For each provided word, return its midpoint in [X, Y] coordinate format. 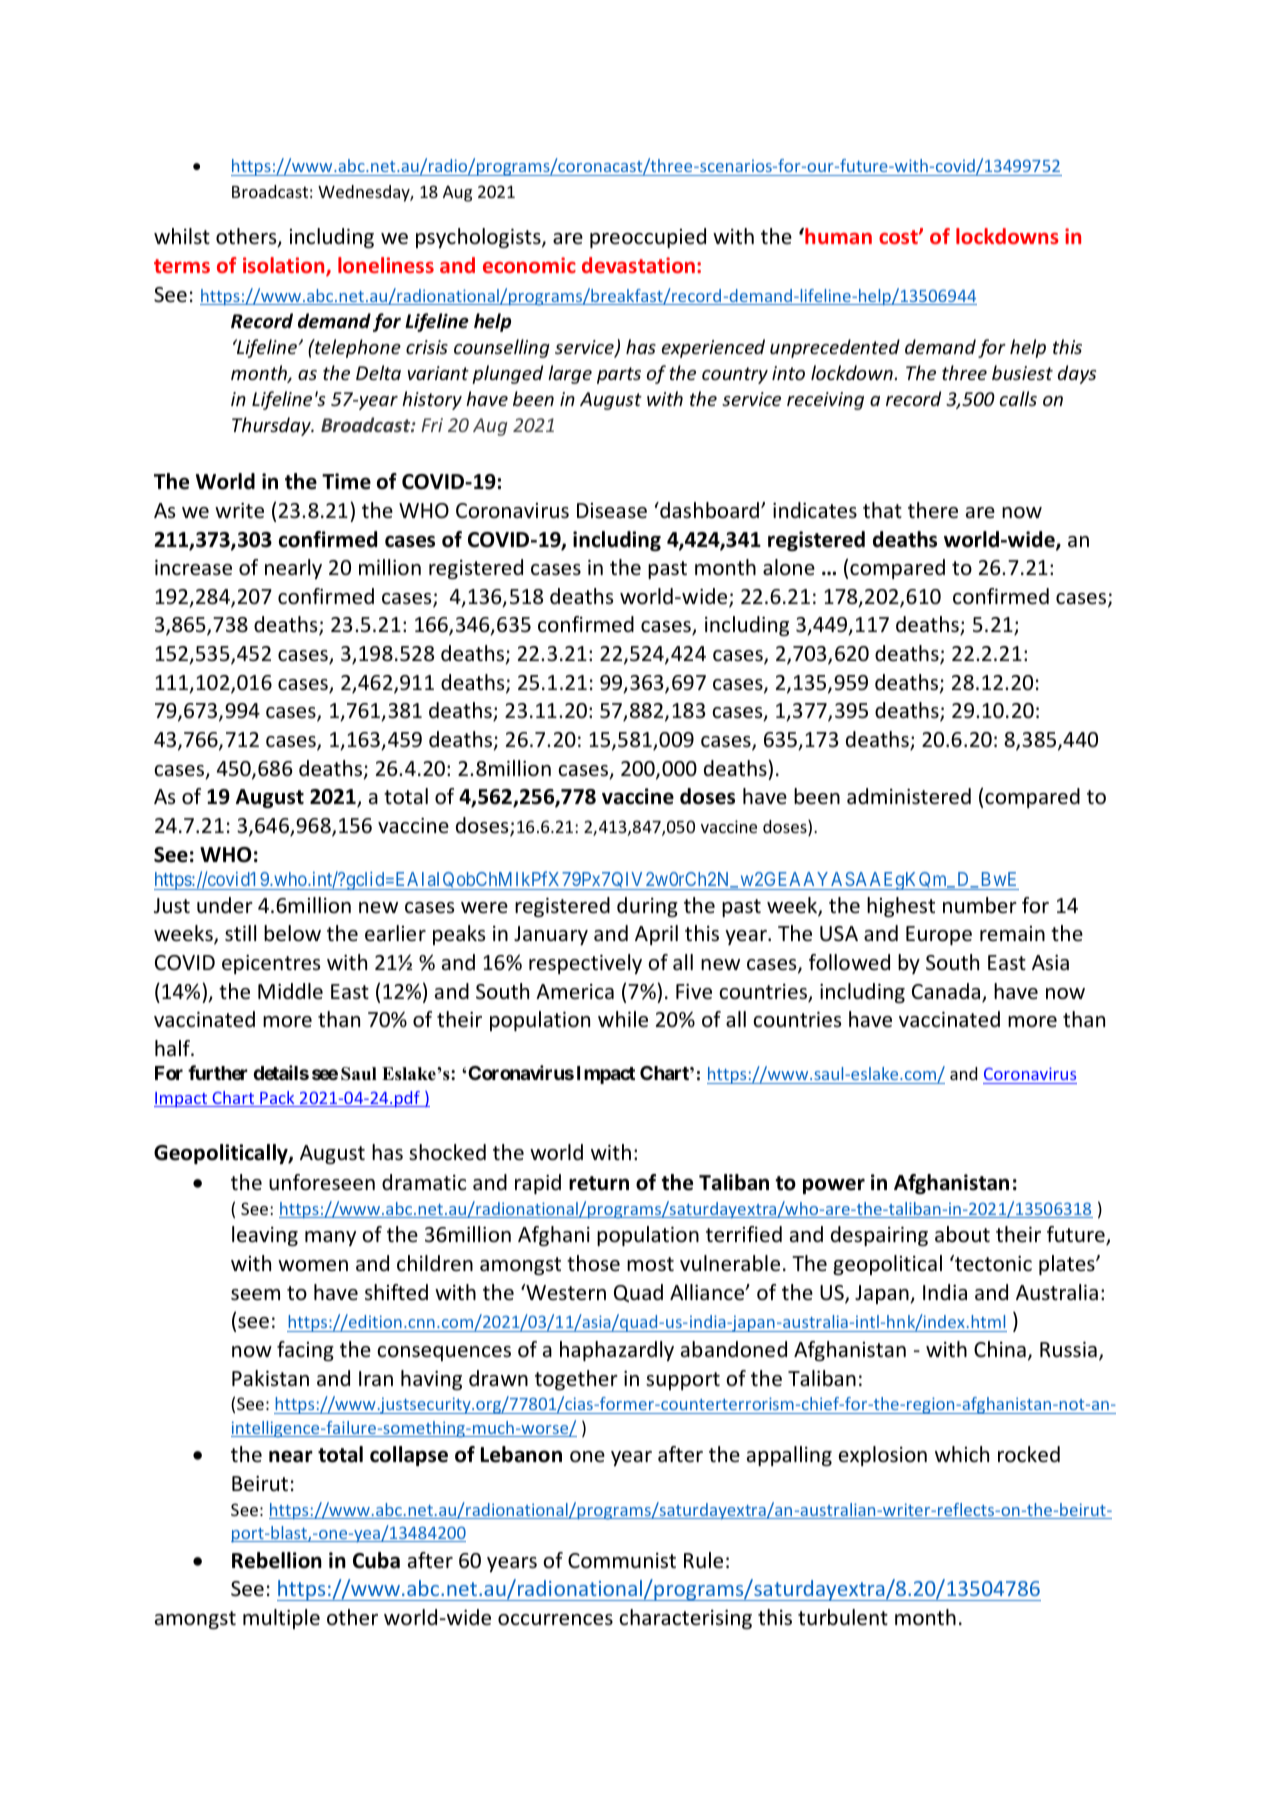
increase [193, 568]
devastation [638, 265]
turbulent [843, 1617]
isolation [285, 266]
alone [789, 567]
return [599, 1183]
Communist [622, 1561]
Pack [277, 1099]
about [962, 1234]
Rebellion [277, 1560]
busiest [1022, 372]
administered [909, 796]
